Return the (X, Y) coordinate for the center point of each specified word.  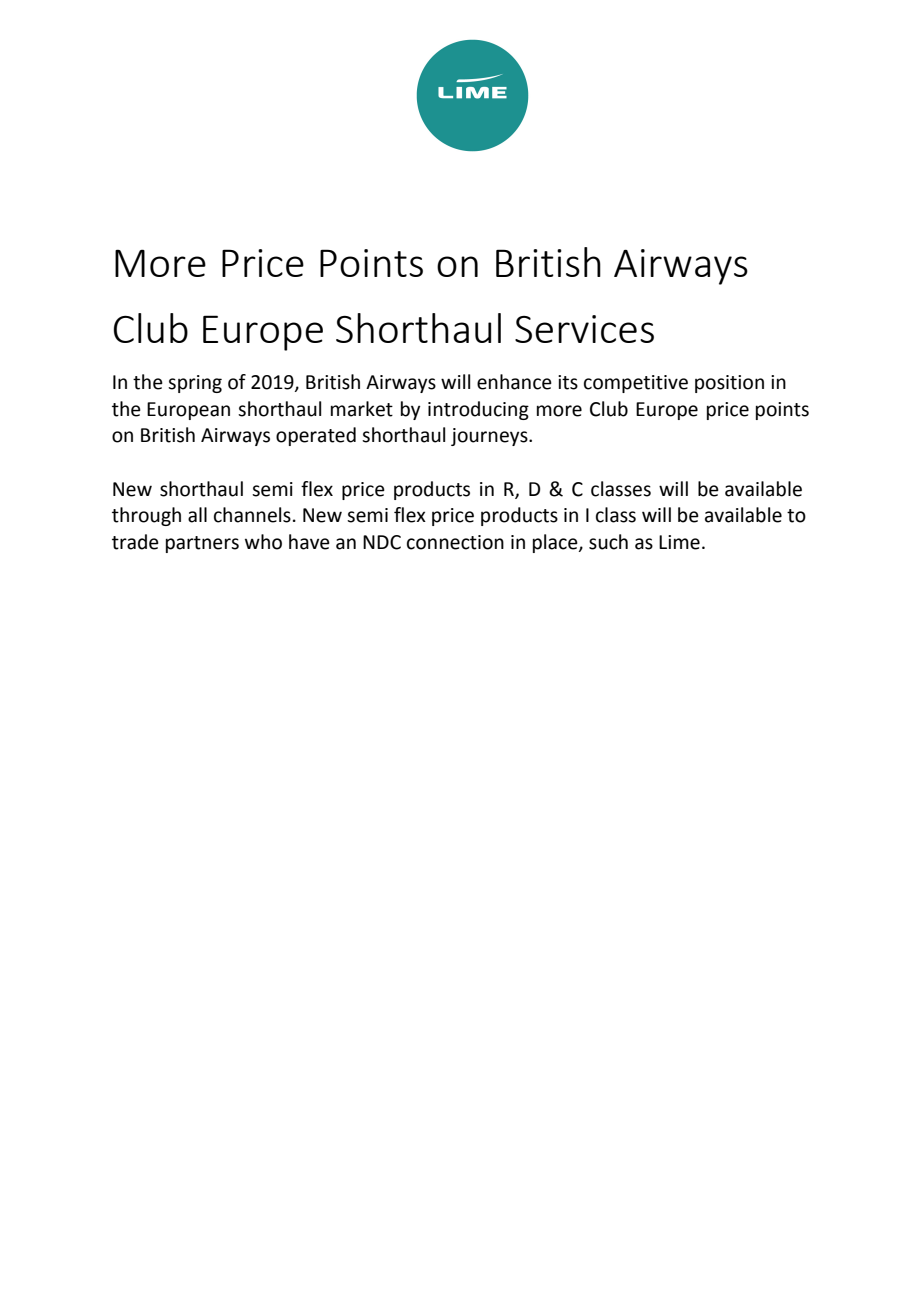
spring (195, 384)
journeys (490, 437)
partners (202, 544)
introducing (478, 410)
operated (316, 436)
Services (584, 329)
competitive (636, 384)
